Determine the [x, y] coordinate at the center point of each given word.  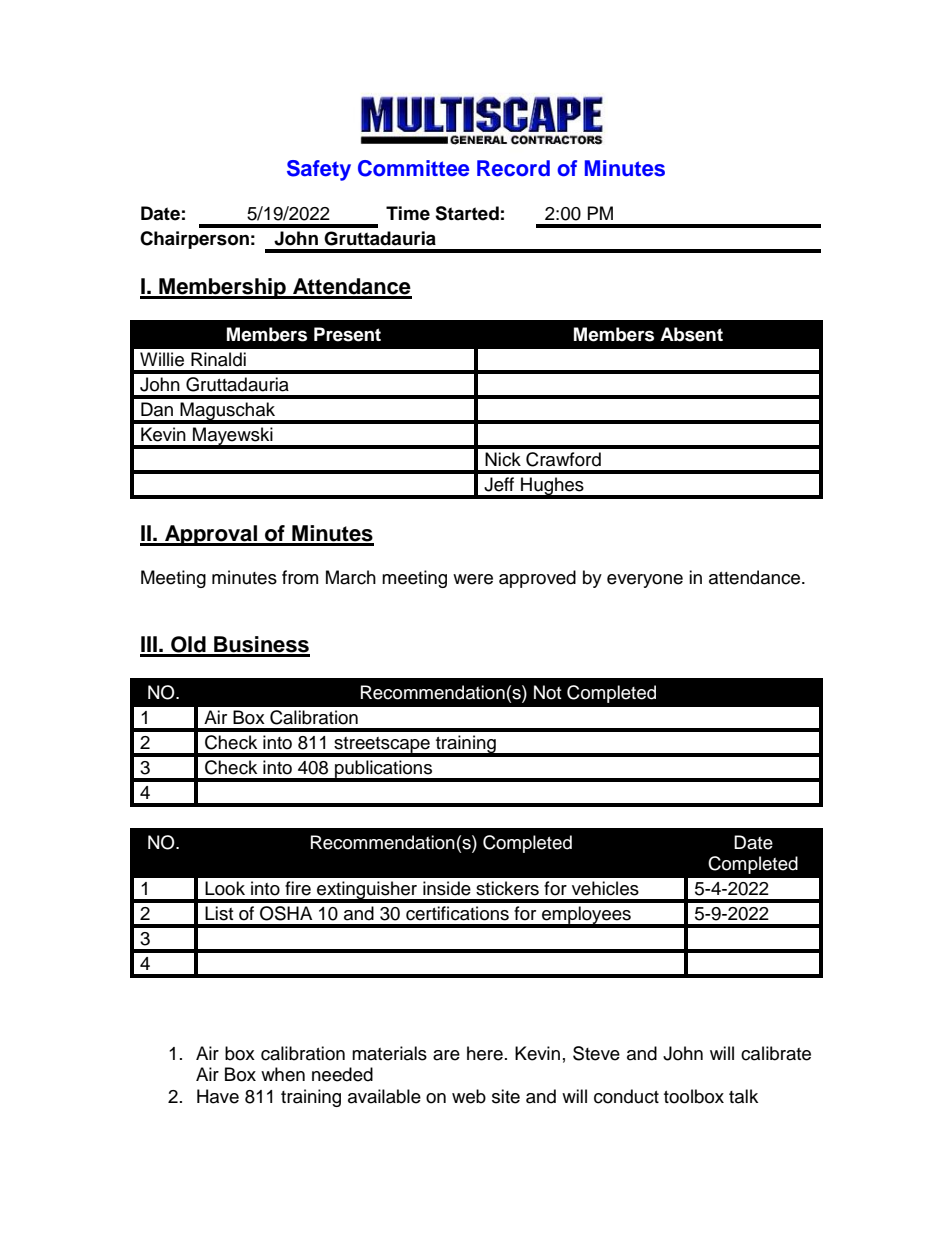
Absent [691, 334]
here [485, 1053]
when [283, 1074]
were [473, 579]
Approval [211, 535]
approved [537, 579]
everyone [645, 581]
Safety [319, 170]
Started [467, 213]
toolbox [694, 1096]
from [300, 577]
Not [547, 692]
